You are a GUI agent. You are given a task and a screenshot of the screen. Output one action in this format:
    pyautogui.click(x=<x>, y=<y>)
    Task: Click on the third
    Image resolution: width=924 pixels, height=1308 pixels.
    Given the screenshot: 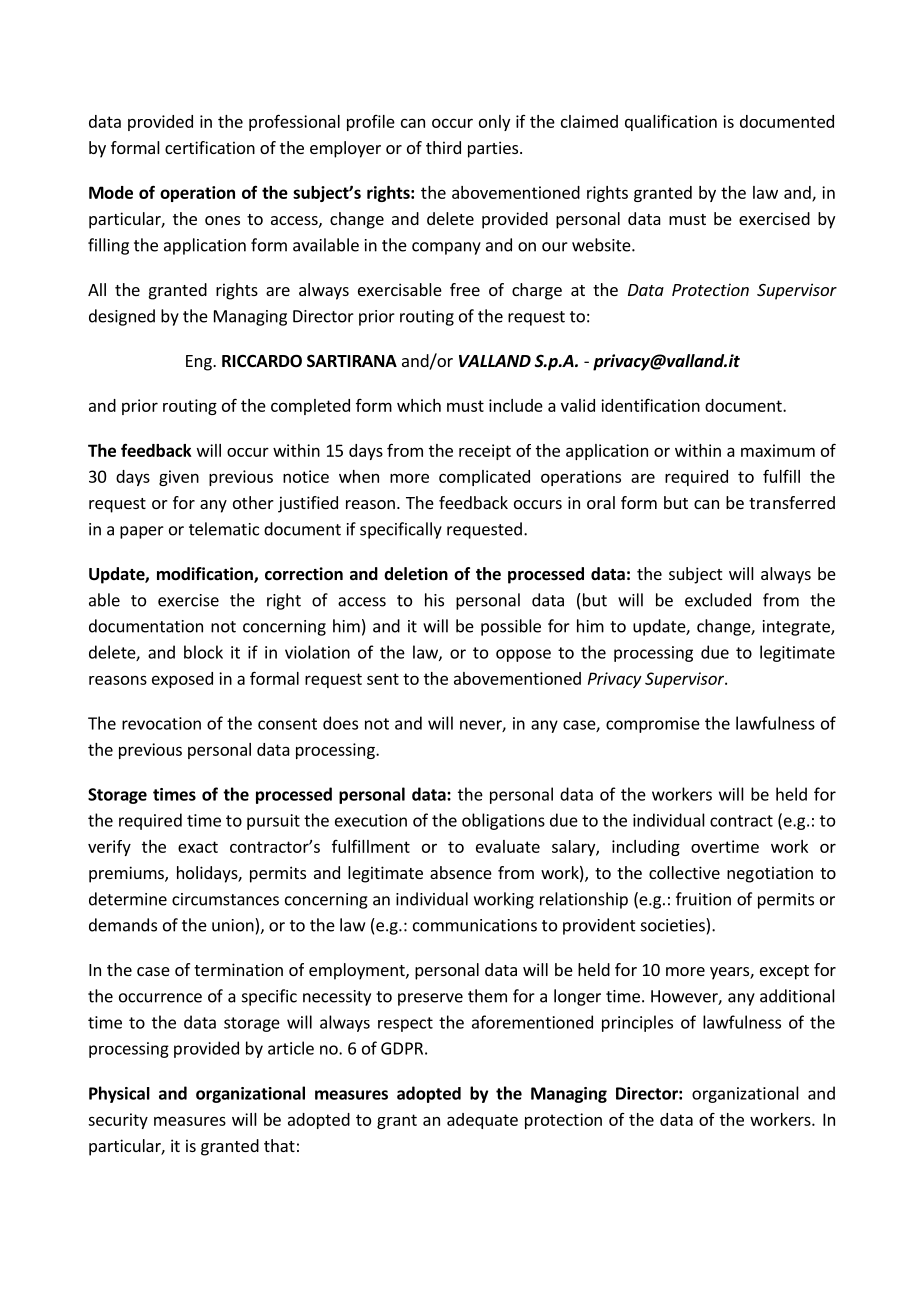 What is the action you would take?
    pyautogui.click(x=443, y=147)
